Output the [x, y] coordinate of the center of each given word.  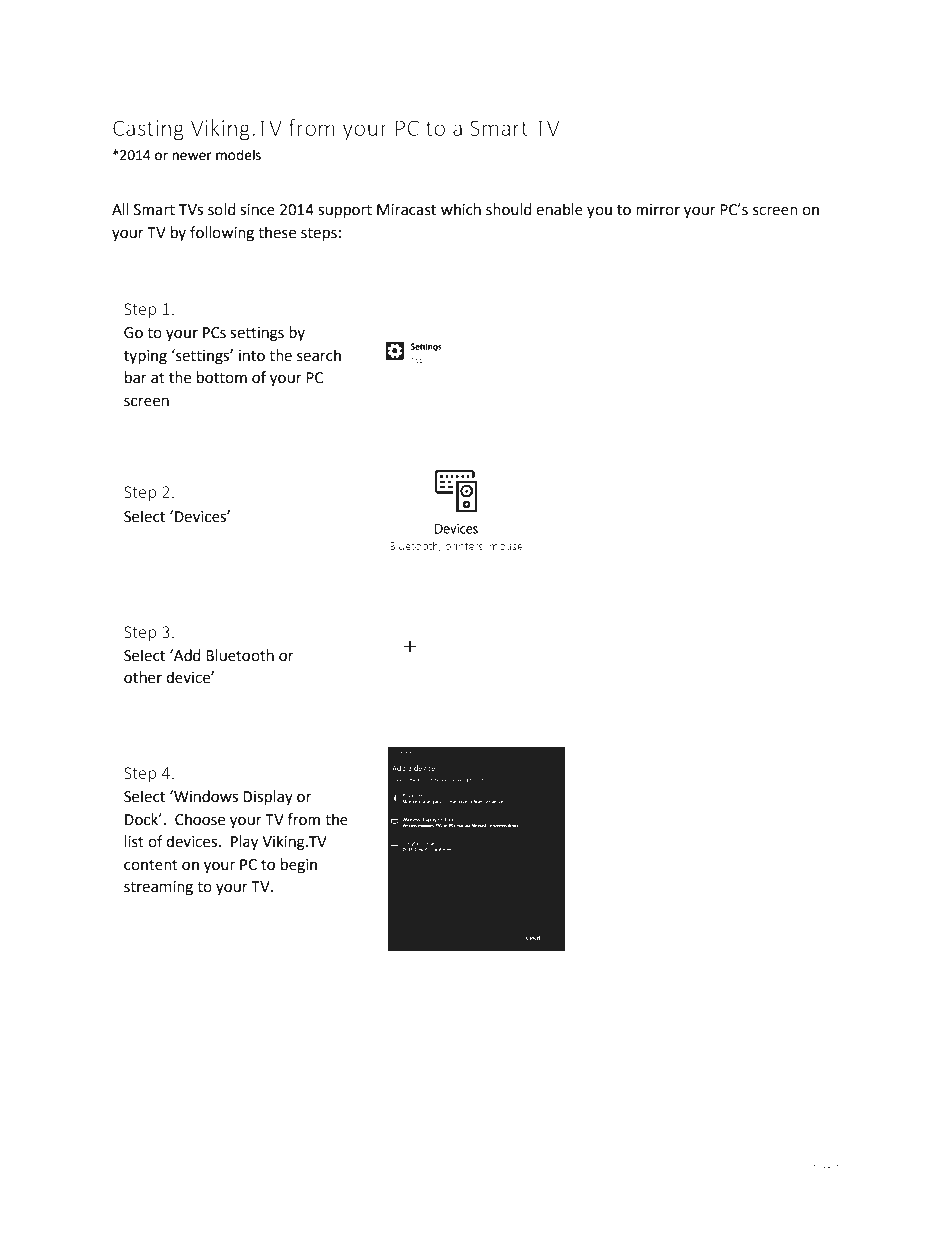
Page [796, 1170]
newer [192, 156]
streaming [158, 888]
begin [299, 866]
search [319, 355]
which [461, 209]
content [151, 865]
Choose [200, 819]
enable [559, 209]
